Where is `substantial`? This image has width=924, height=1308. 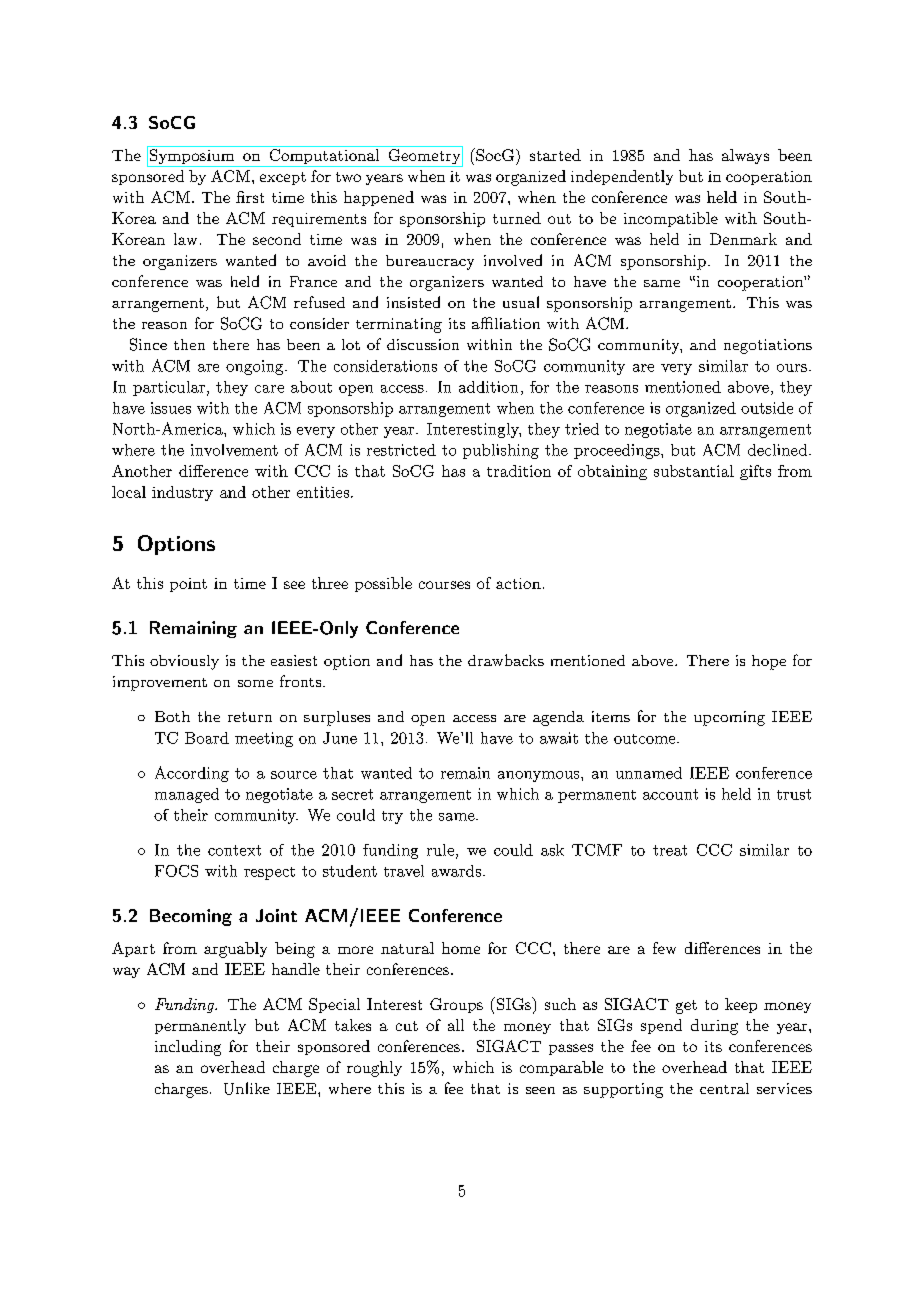
substantial is located at coordinates (694, 471).
